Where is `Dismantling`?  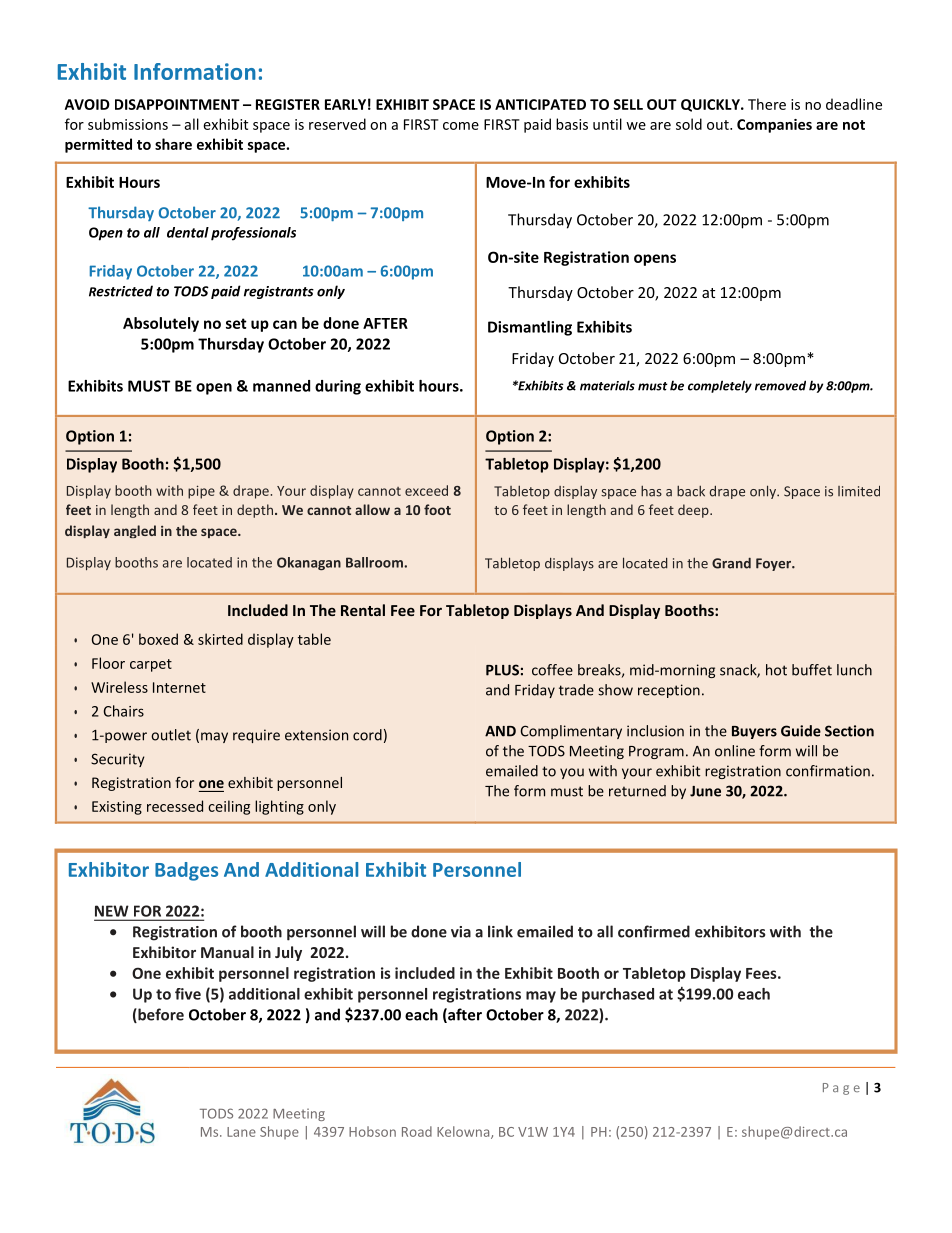 Dismantling is located at coordinates (530, 328).
